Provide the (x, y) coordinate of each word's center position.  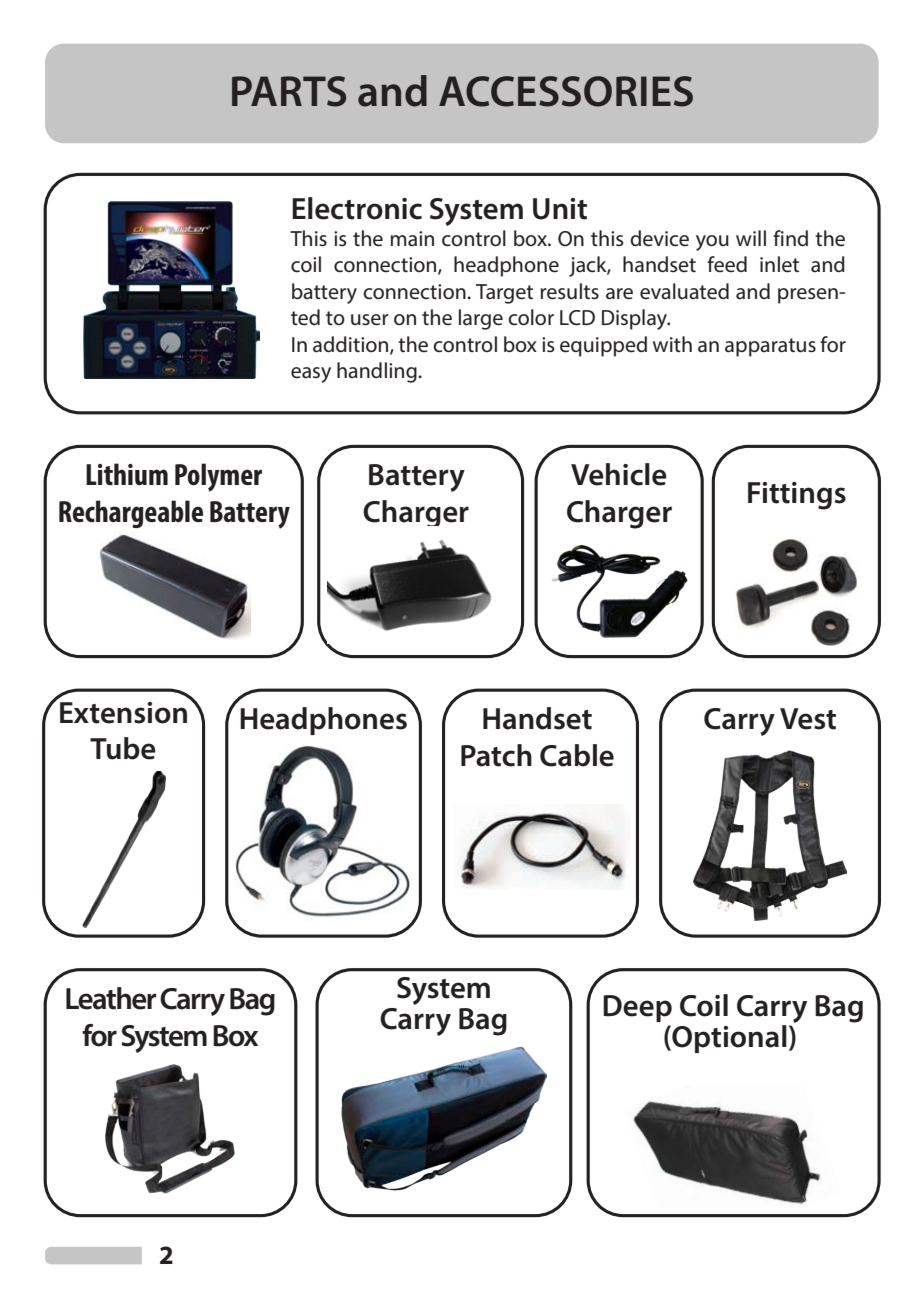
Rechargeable (131, 514)
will (751, 238)
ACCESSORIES (566, 91)
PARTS (289, 91)
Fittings (797, 496)
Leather (111, 998)
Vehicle (619, 474)
